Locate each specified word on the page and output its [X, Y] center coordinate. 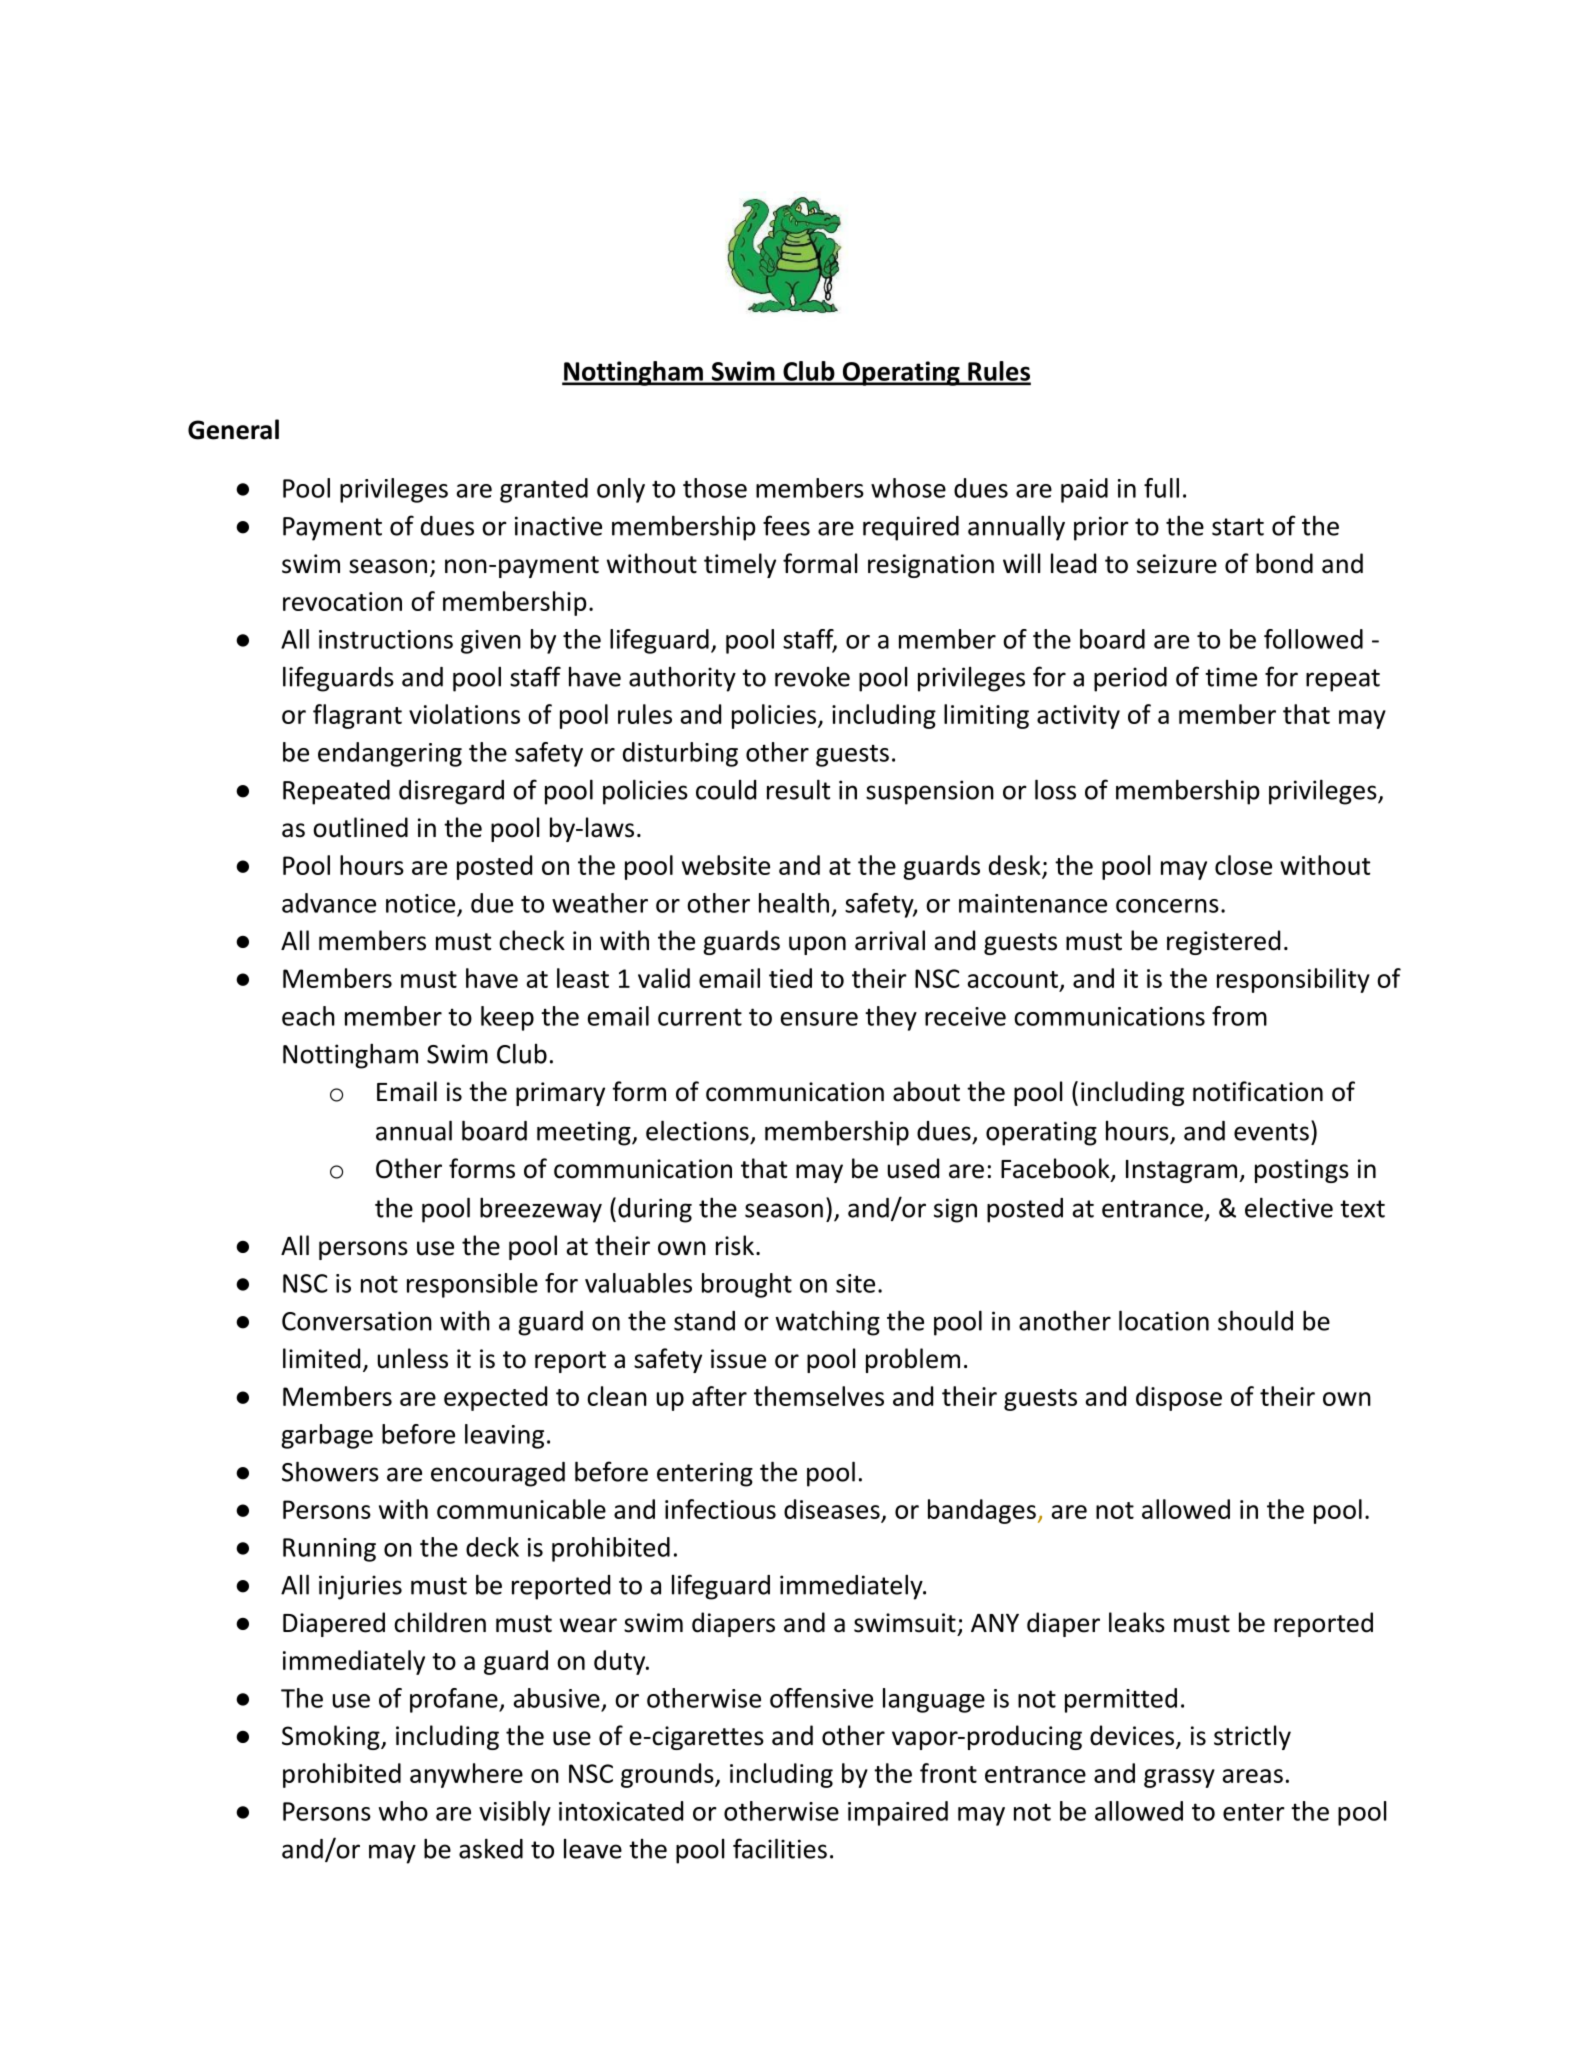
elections [697, 1130]
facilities [780, 1848]
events [1271, 1132]
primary [560, 1094]
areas [1253, 1776]
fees [786, 525]
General [233, 429]
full [1161, 488]
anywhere [466, 1775]
